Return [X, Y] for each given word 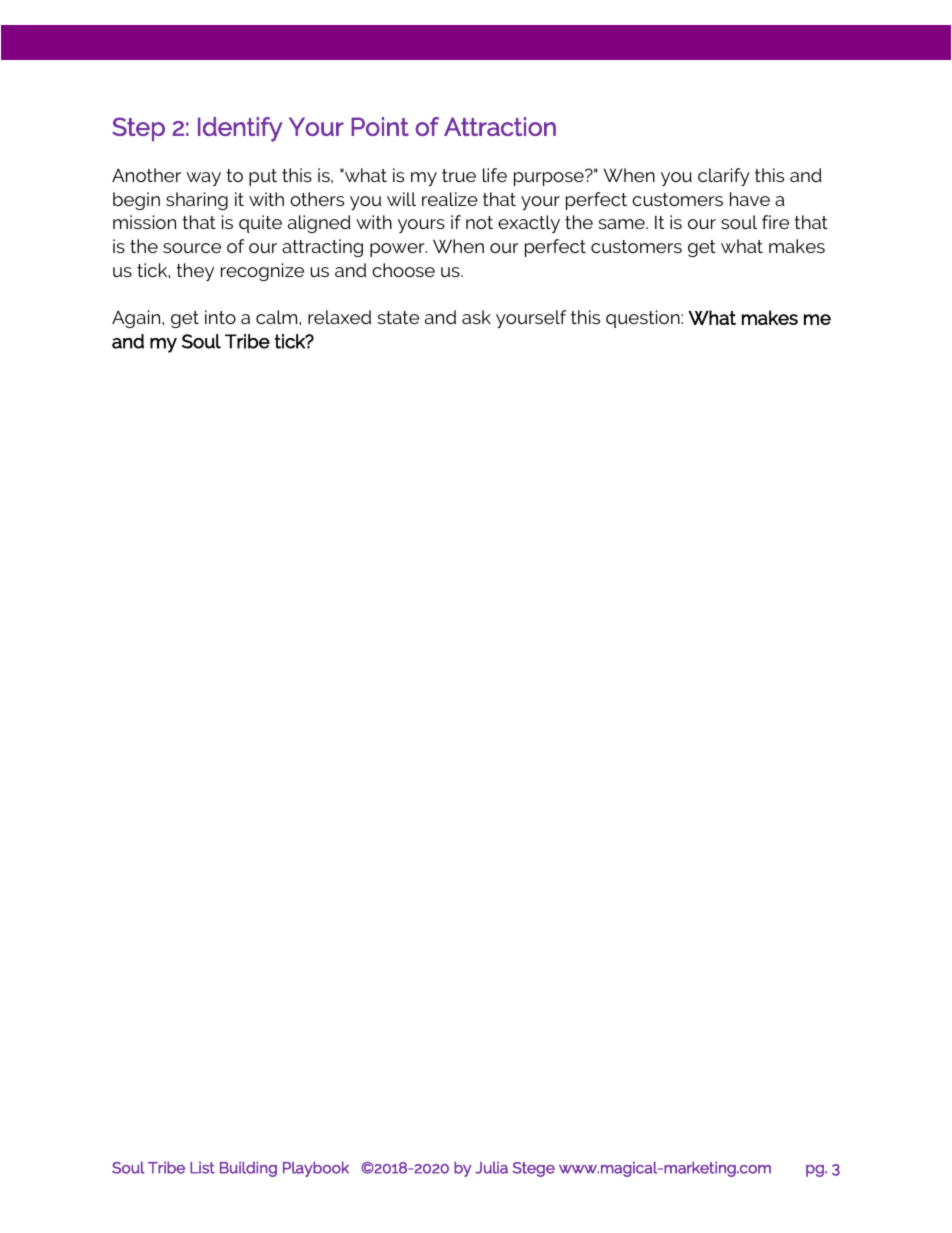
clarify [724, 177]
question [644, 319]
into [220, 317]
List [202, 1167]
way [203, 179]
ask [476, 317]
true [459, 175]
